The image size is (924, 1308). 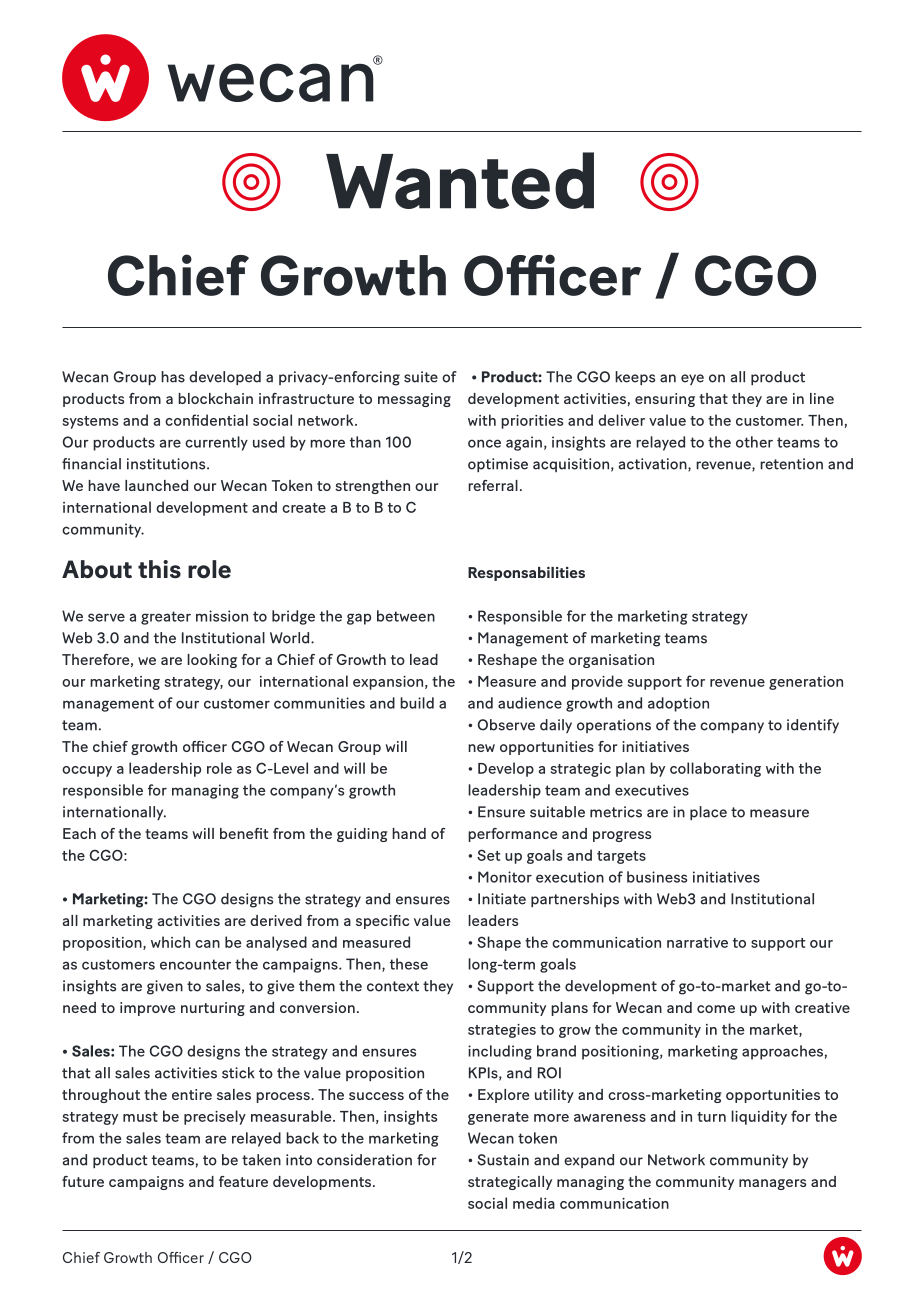 What do you see at coordinates (173, 377) in the screenshot?
I see `has` at bounding box center [173, 377].
